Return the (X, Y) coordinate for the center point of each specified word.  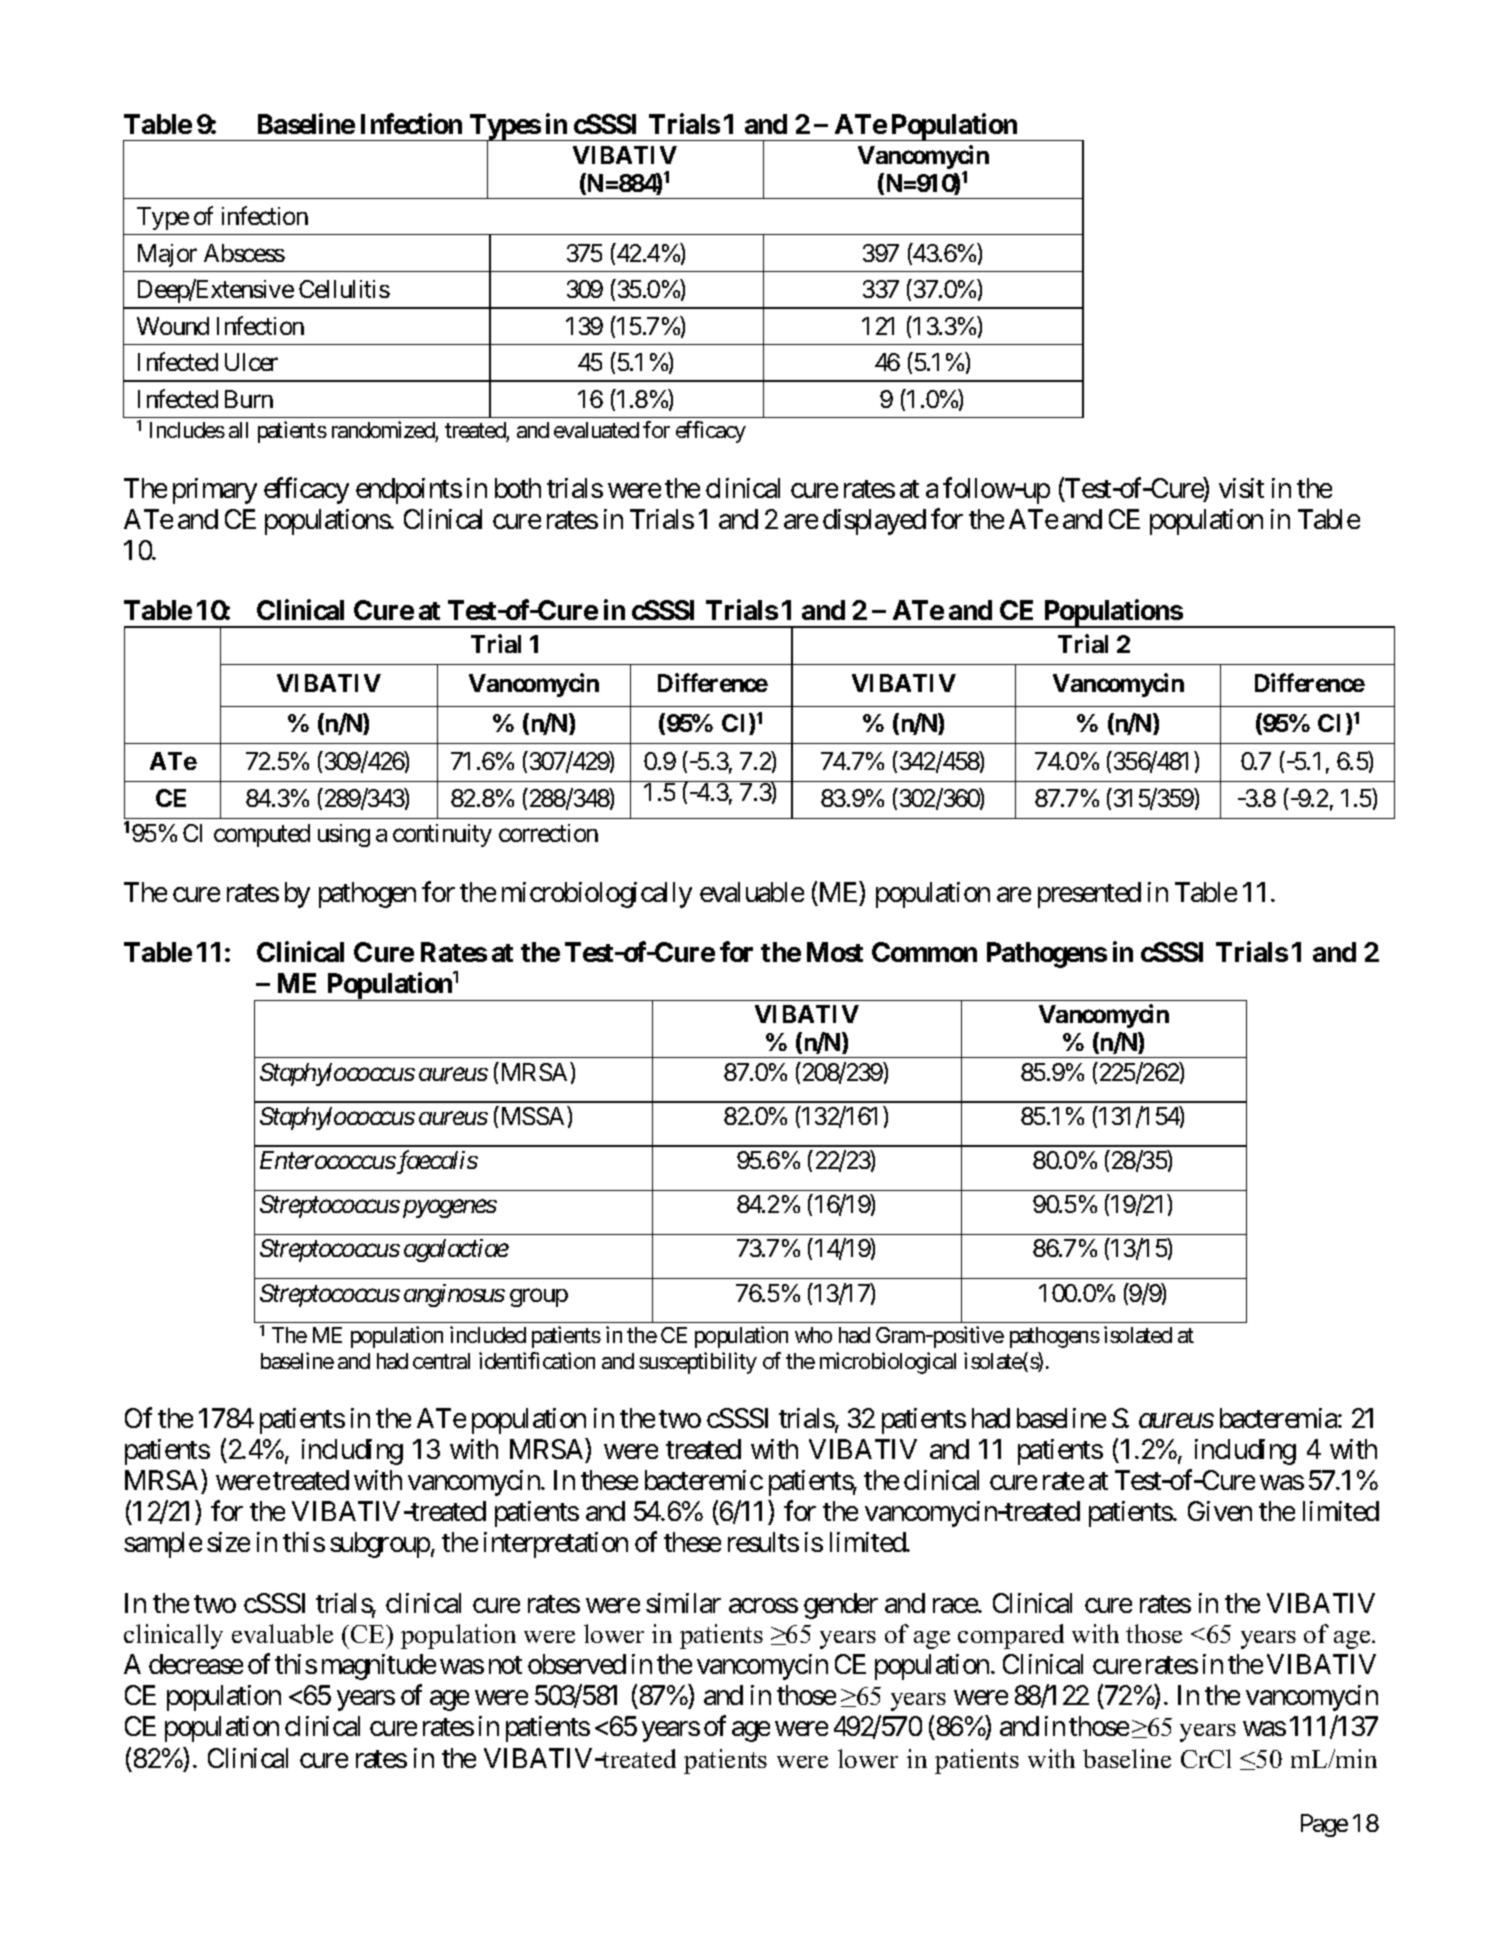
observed (577, 1664)
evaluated (596, 430)
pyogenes (450, 1209)
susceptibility (698, 1363)
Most (835, 952)
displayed (874, 522)
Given (1220, 1511)
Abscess (244, 253)
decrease (196, 1664)
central (441, 1361)
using (344, 835)
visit (1241, 488)
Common (924, 952)
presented (1089, 895)
